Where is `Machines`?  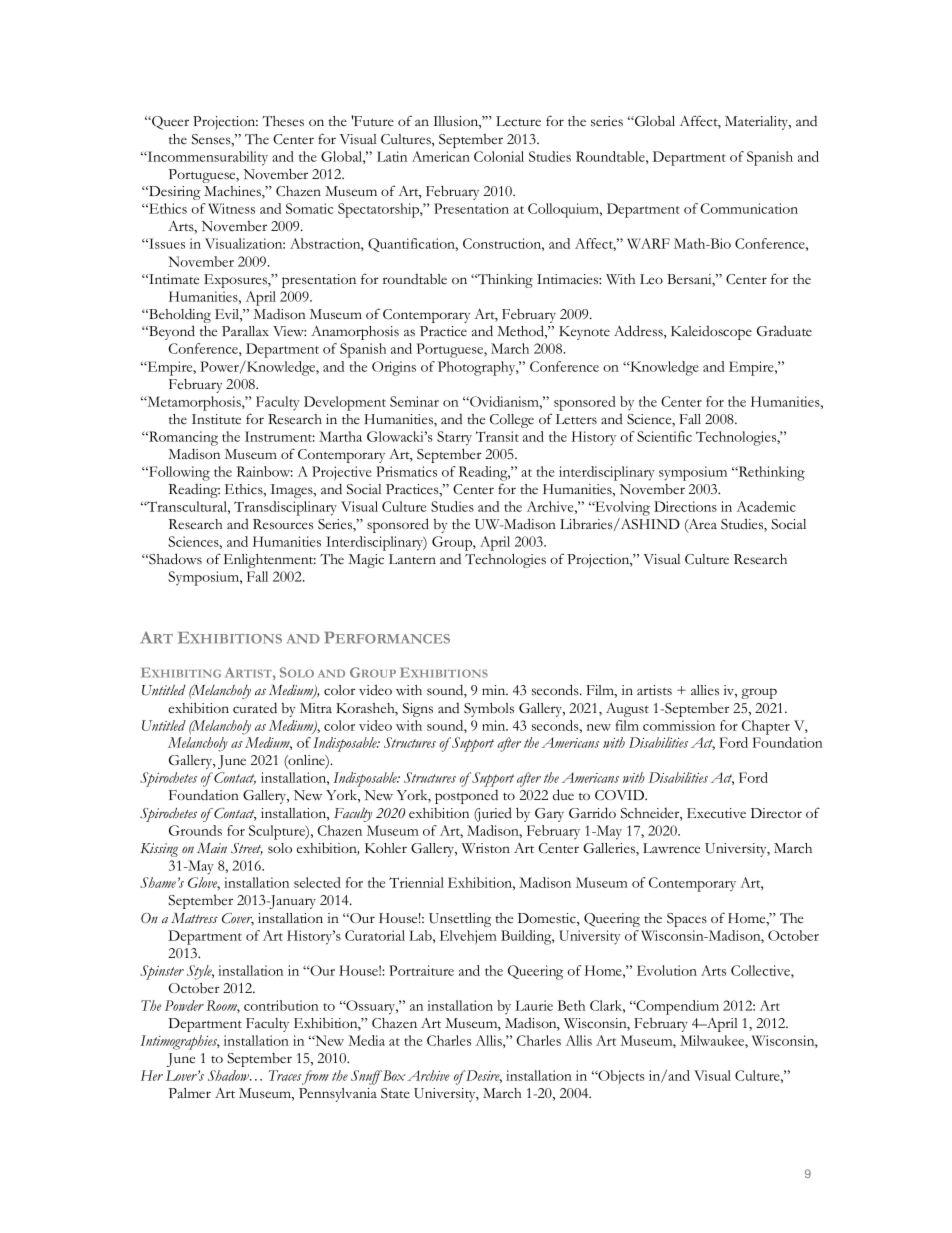
Machines is located at coordinates (233, 192).
